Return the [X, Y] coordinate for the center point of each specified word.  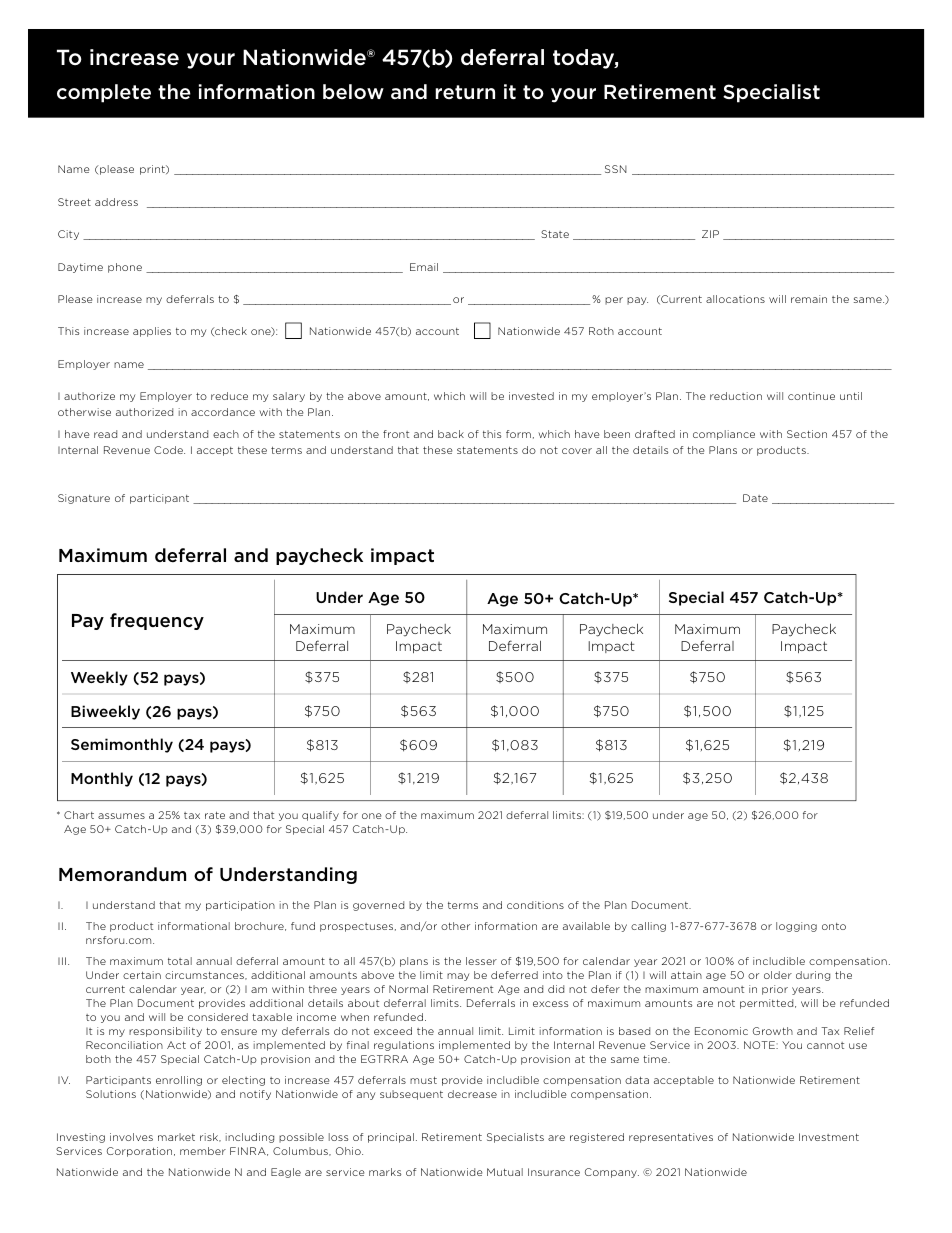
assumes [121, 816]
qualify [320, 816]
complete [104, 93]
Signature [84, 499]
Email [424, 267]
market [176, 1137]
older [778, 975]
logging [796, 927]
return [465, 92]
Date [755, 498]
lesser [481, 961]
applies [152, 332]
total [180, 961]
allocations [735, 299]
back [451, 434]
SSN [616, 169]
